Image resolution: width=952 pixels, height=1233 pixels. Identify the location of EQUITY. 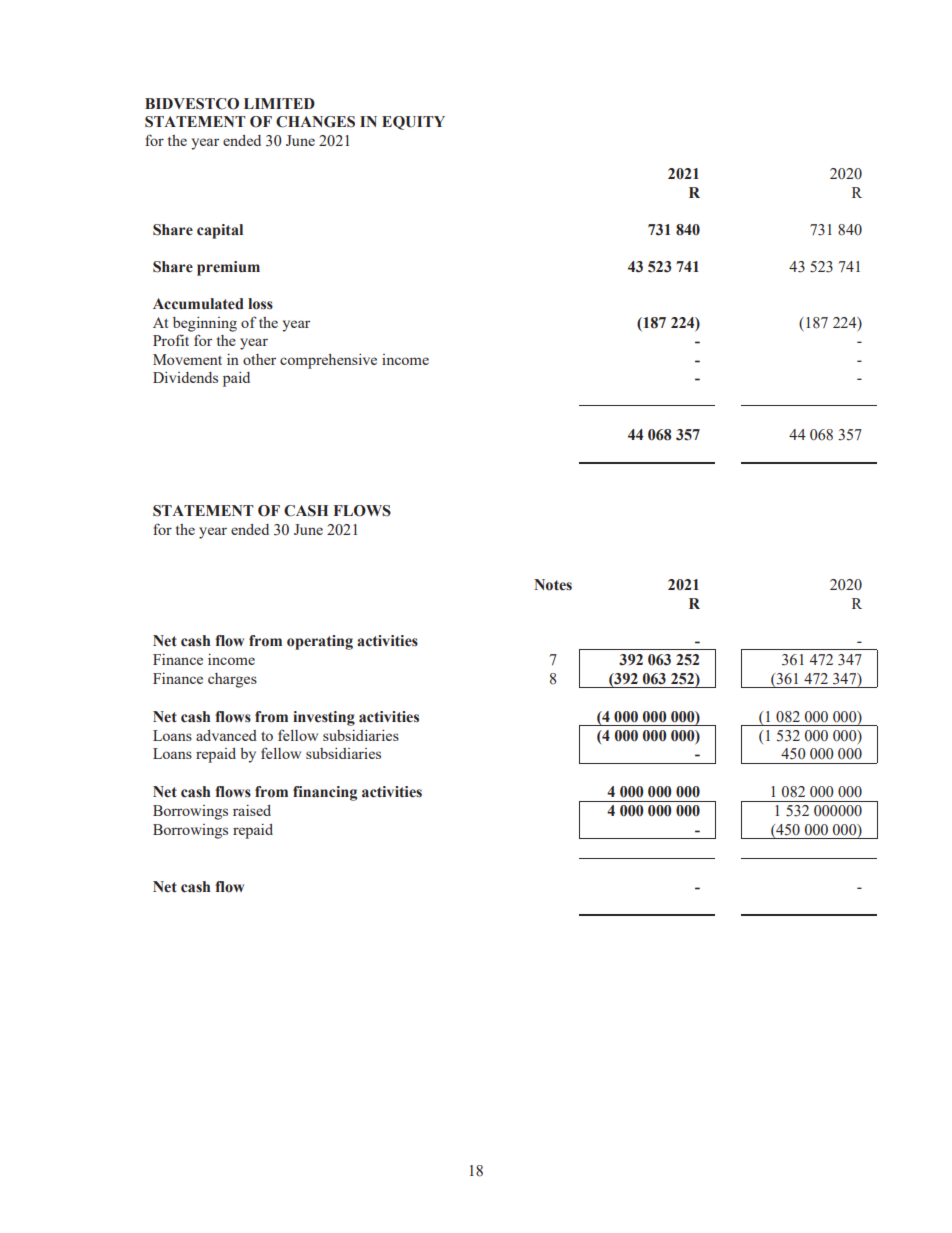
(413, 123).
